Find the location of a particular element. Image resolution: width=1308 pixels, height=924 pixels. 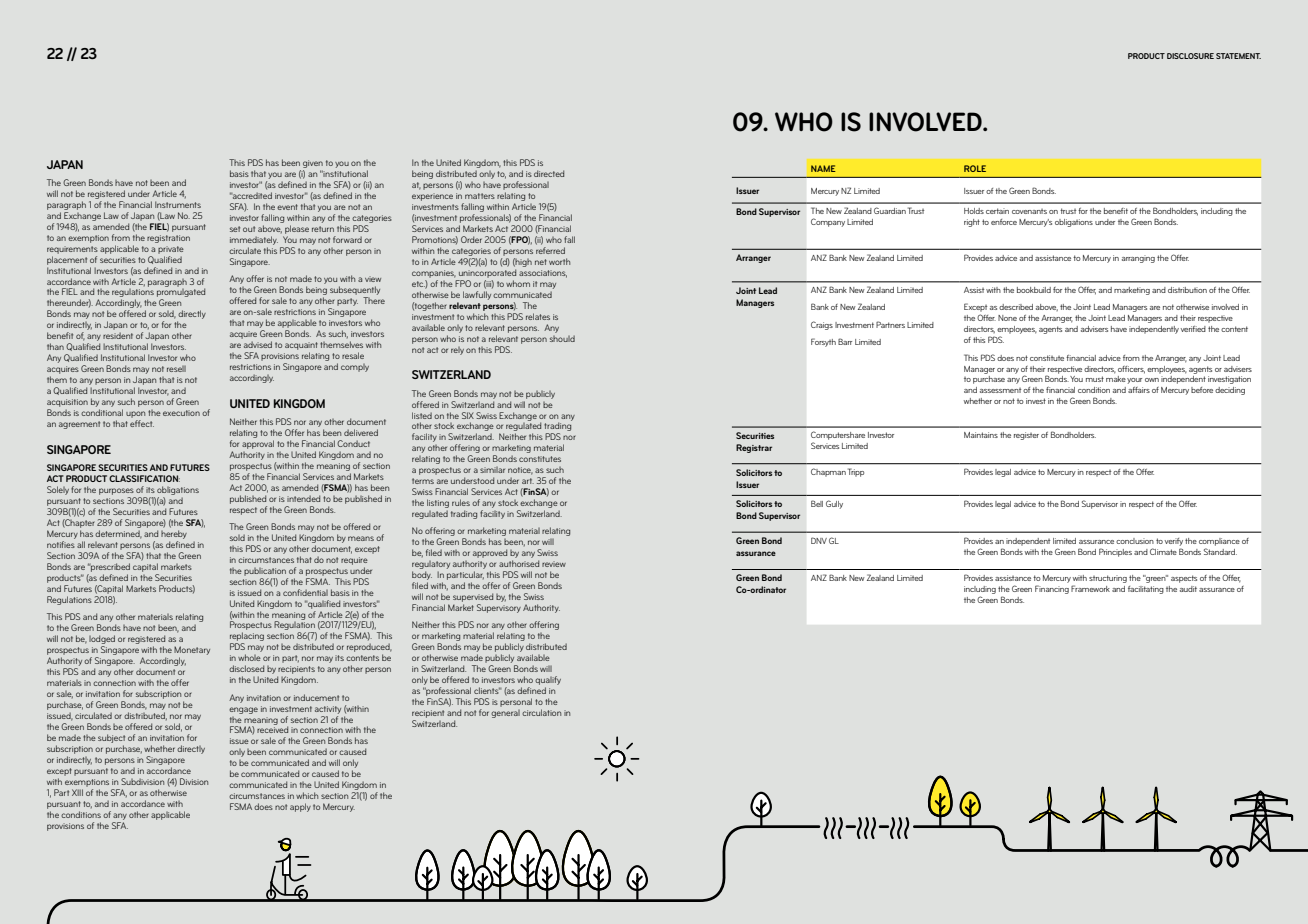

given is located at coordinates (313, 164).
